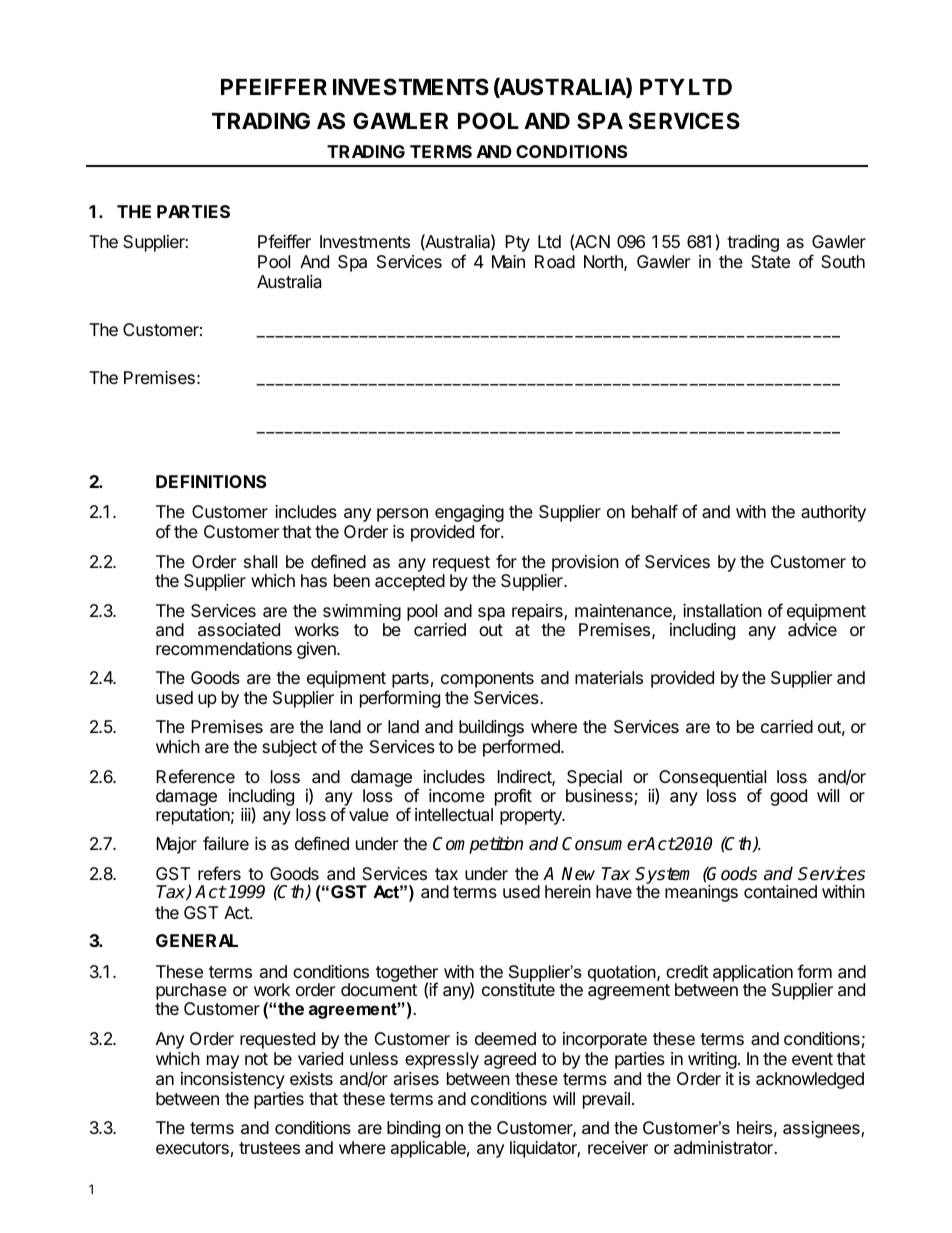 The width and height of the screenshot is (952, 1233). Describe the element at coordinates (833, 513) in the screenshot. I see `authority` at that location.
